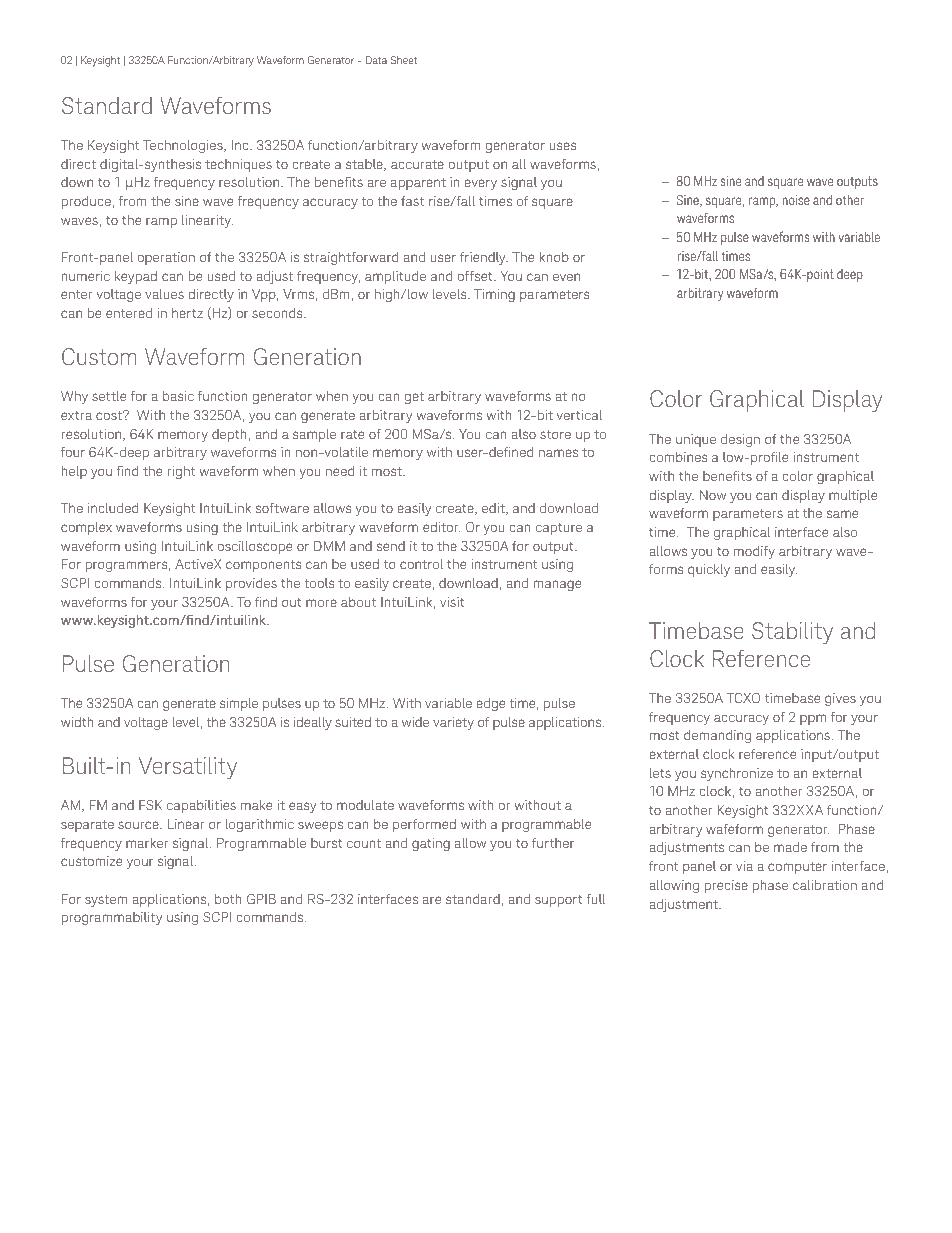 This screenshot has height=1233, width=952. Describe the element at coordinates (106, 900) in the screenshot. I see `system` at that location.
